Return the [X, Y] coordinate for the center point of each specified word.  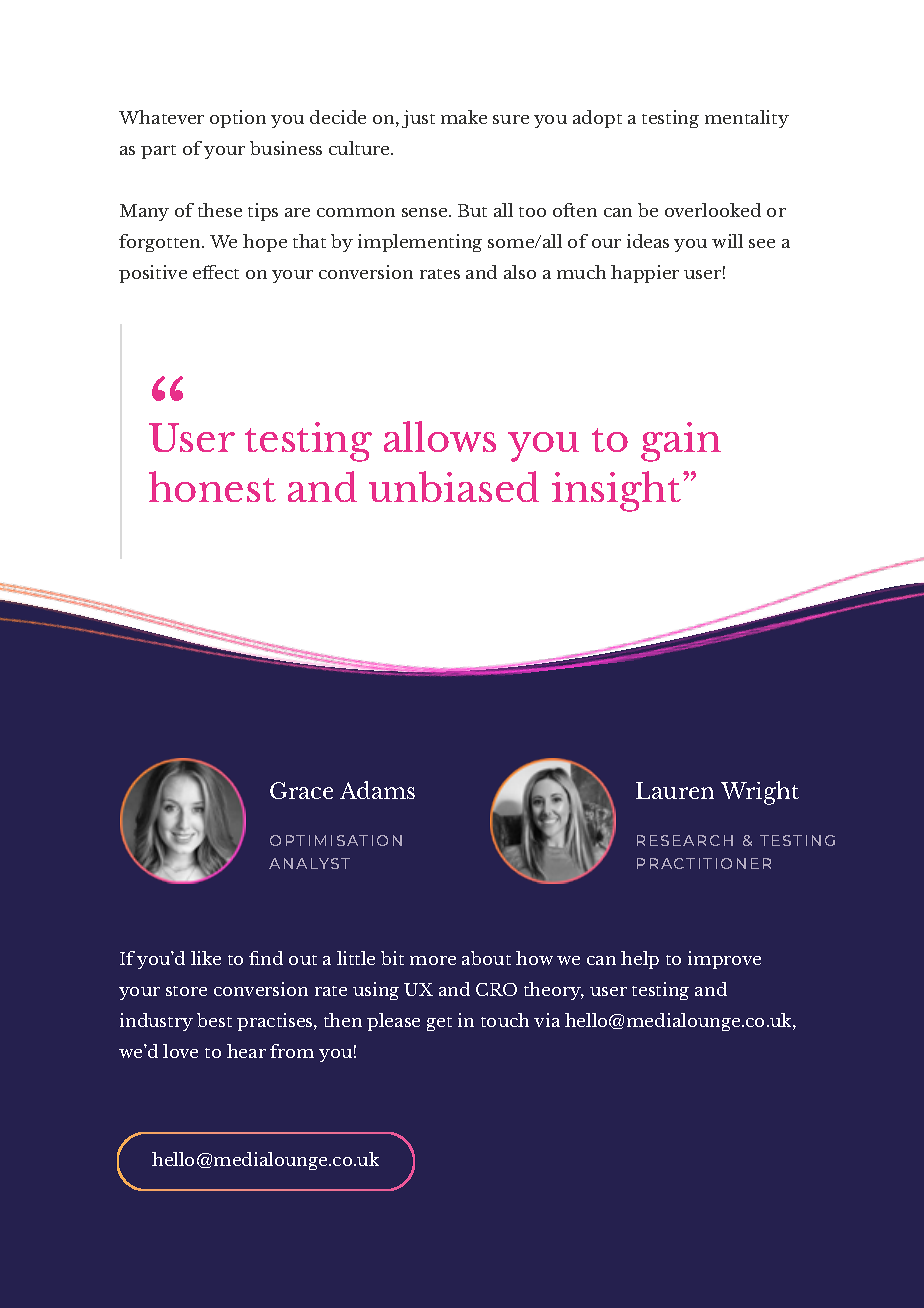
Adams [377, 790]
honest [212, 486]
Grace [301, 790]
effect [216, 272]
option [238, 119]
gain [681, 442]
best [214, 1020]
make [464, 117]
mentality [747, 119]
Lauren [675, 790]
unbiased [454, 486]
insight [618, 491]
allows [440, 436]
